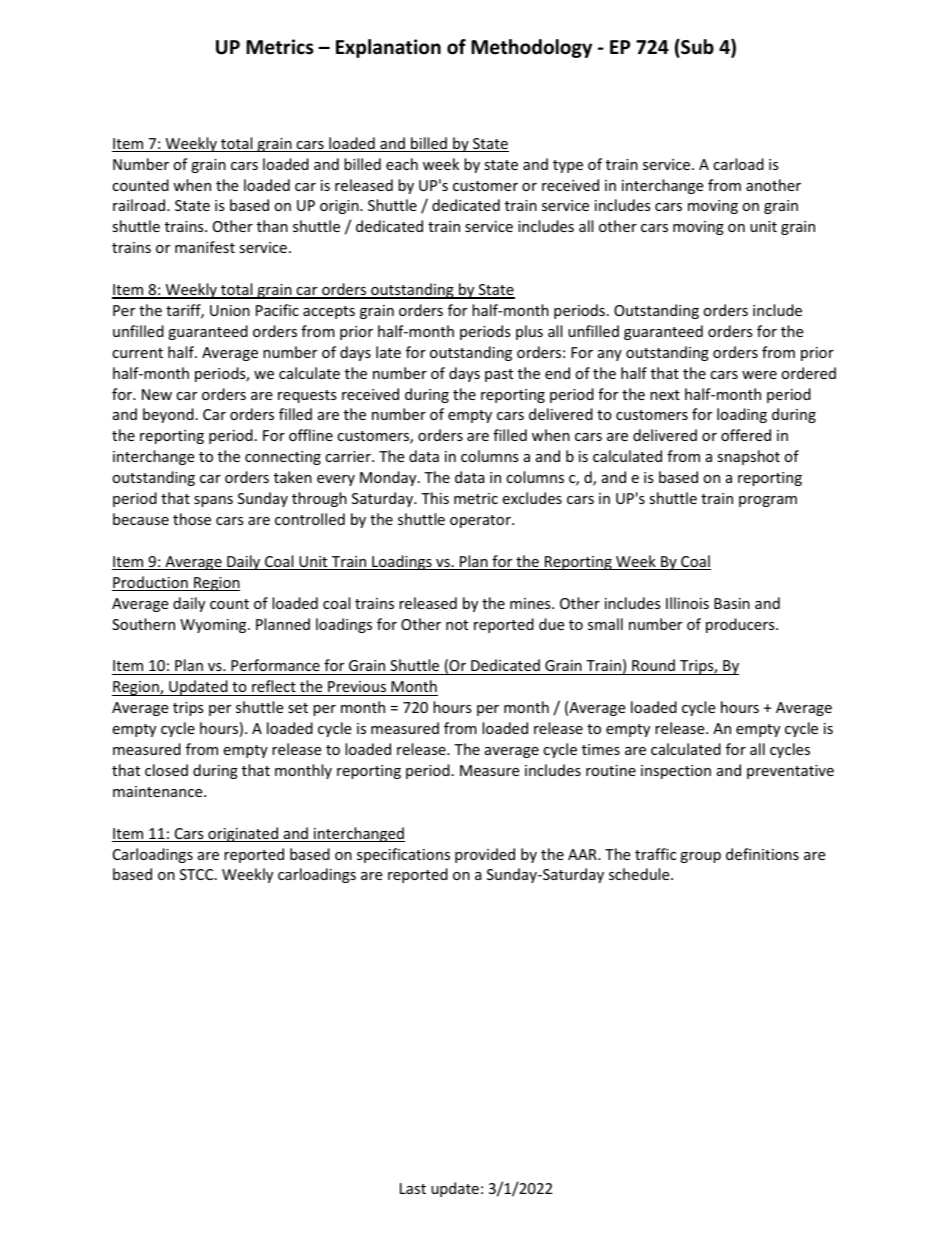 The image size is (952, 1233). Describe the element at coordinates (274, 686) in the screenshot. I see `reflect` at that location.
